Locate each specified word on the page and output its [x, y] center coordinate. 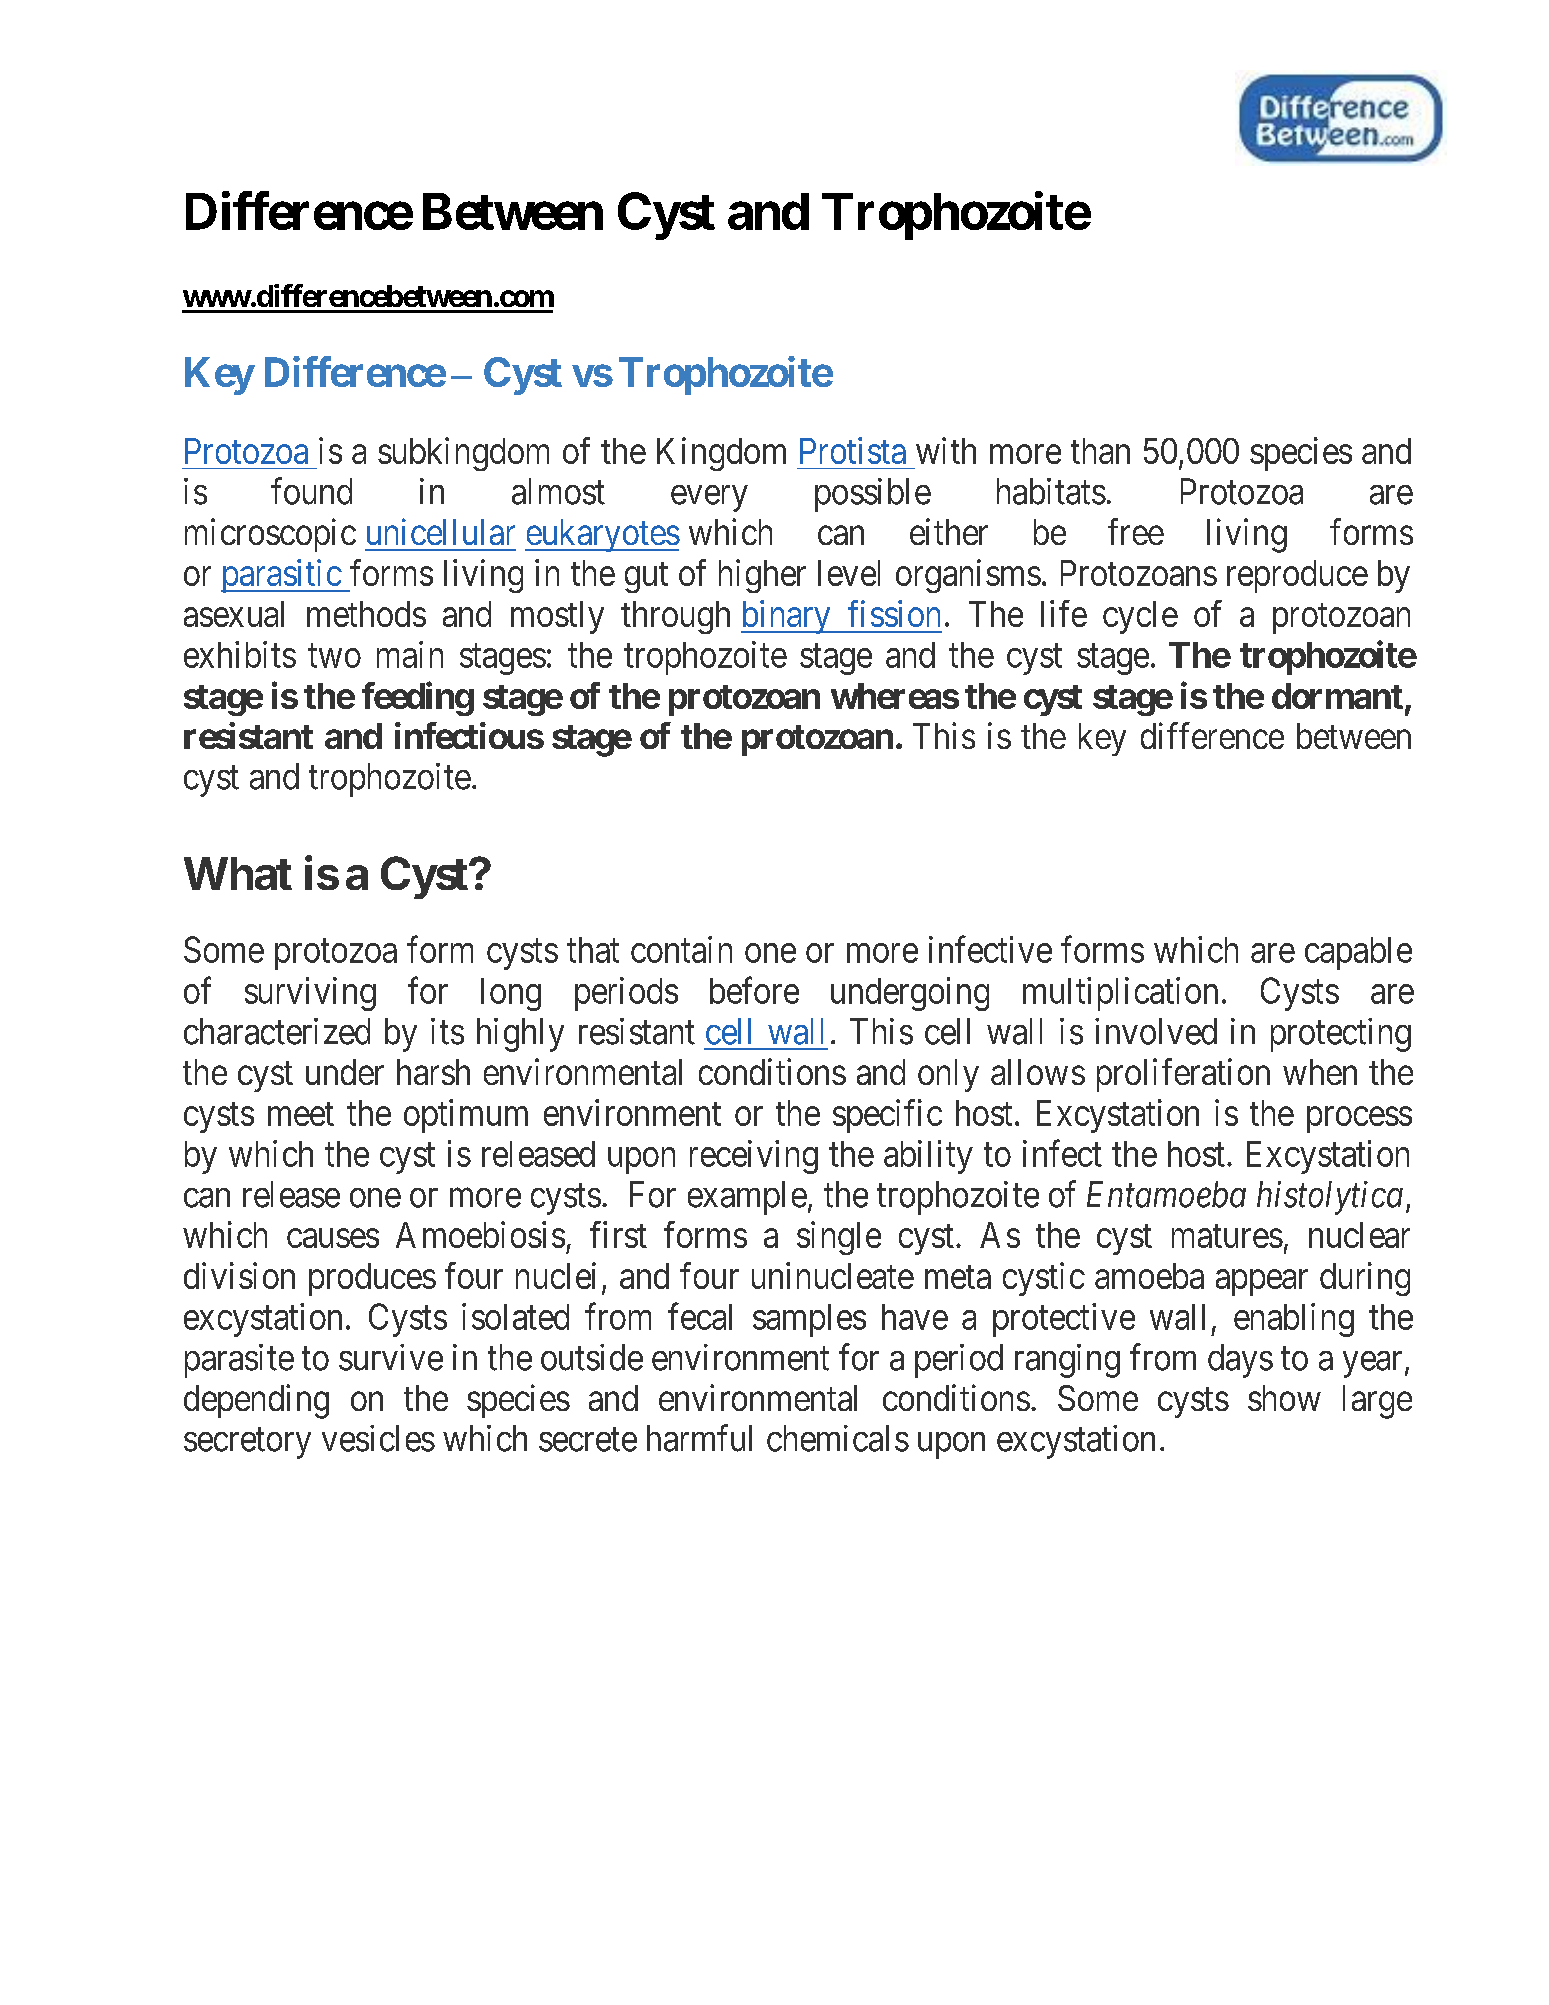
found [311, 491]
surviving [310, 994]
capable [1358, 953]
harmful [699, 1438]
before [754, 990]
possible [873, 495]
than [1100, 451]
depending [256, 1401]
